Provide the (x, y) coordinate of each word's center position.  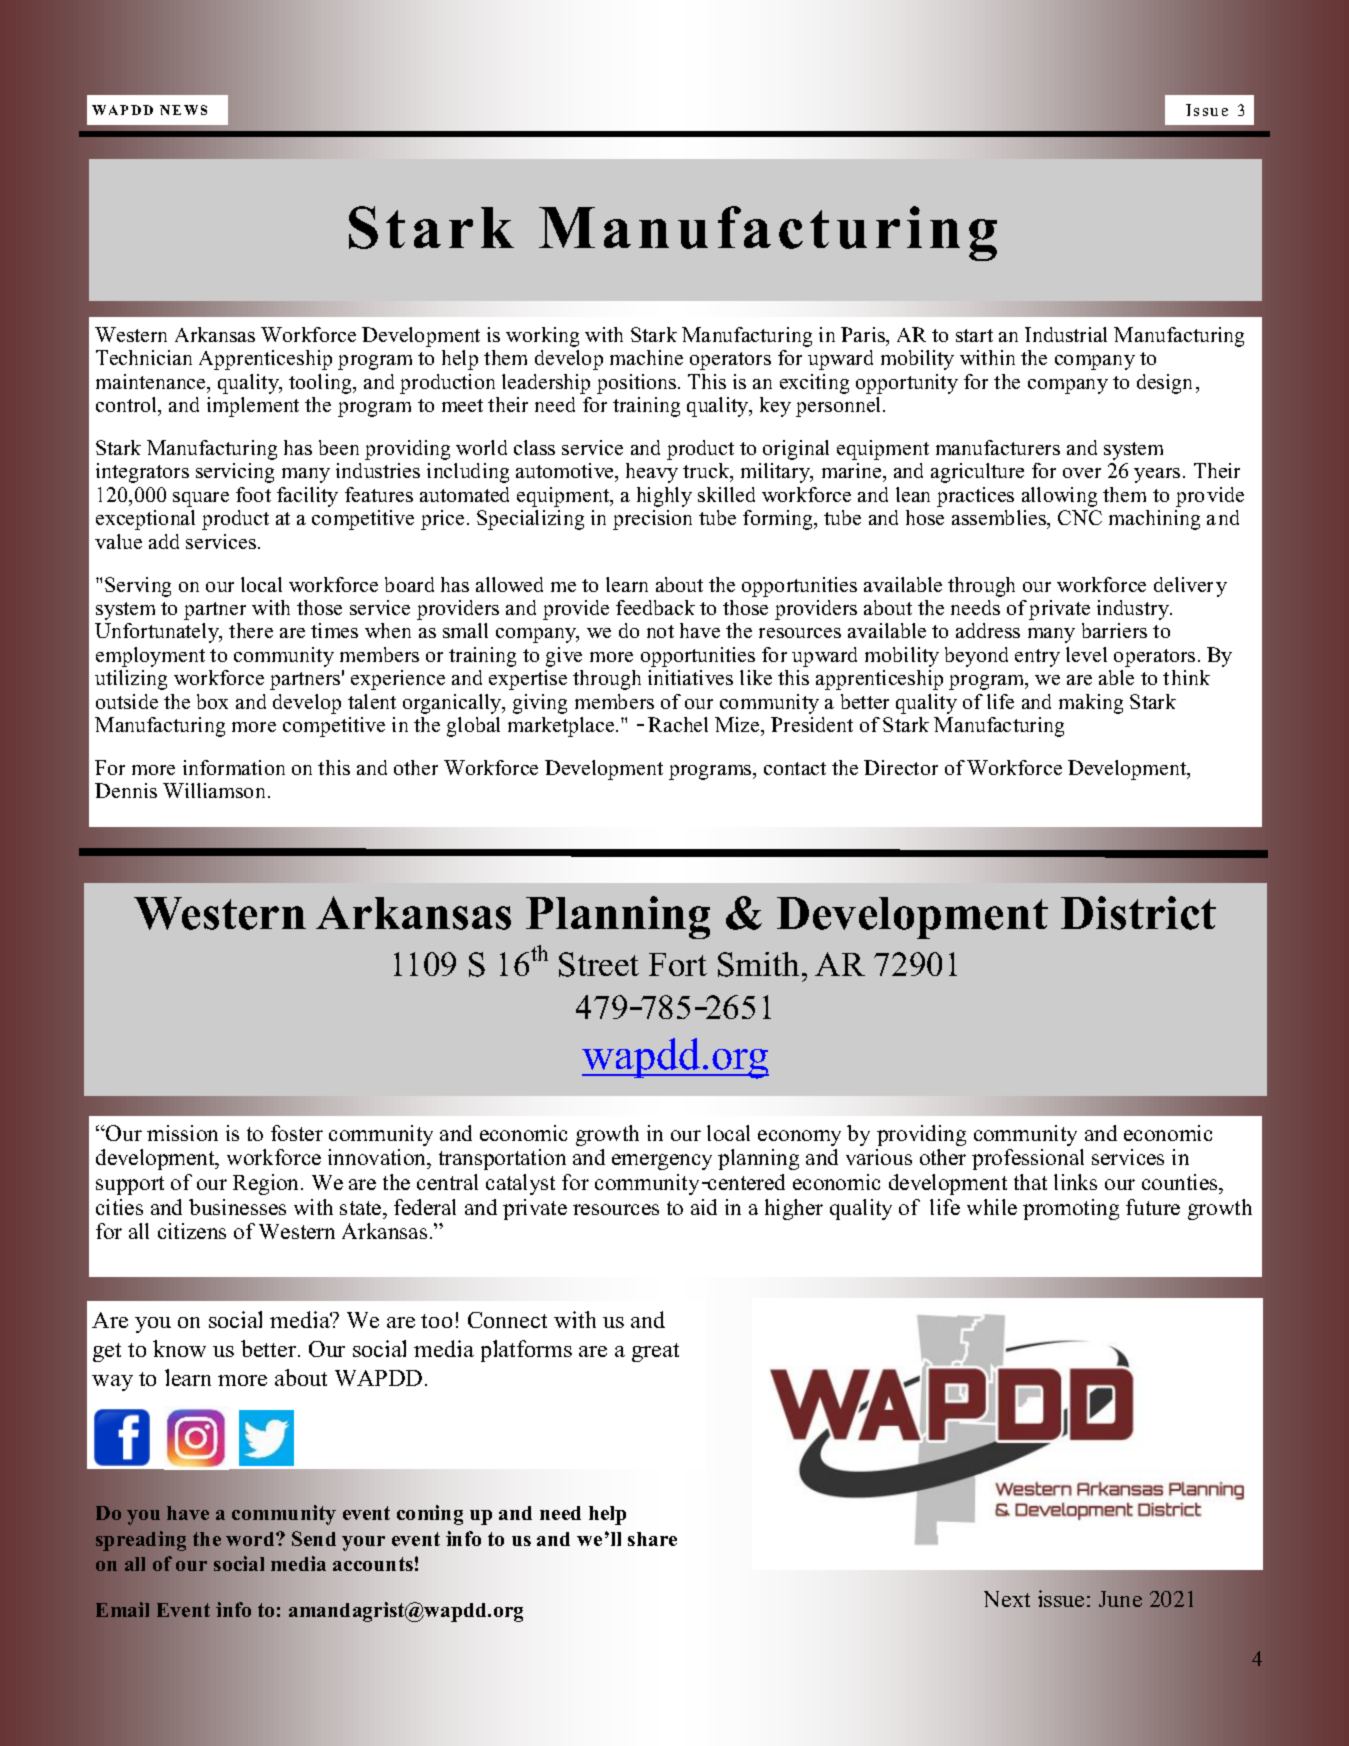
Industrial (1066, 334)
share (652, 1539)
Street (599, 964)
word (251, 1539)
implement (253, 407)
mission (182, 1133)
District (1138, 913)
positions (638, 384)
